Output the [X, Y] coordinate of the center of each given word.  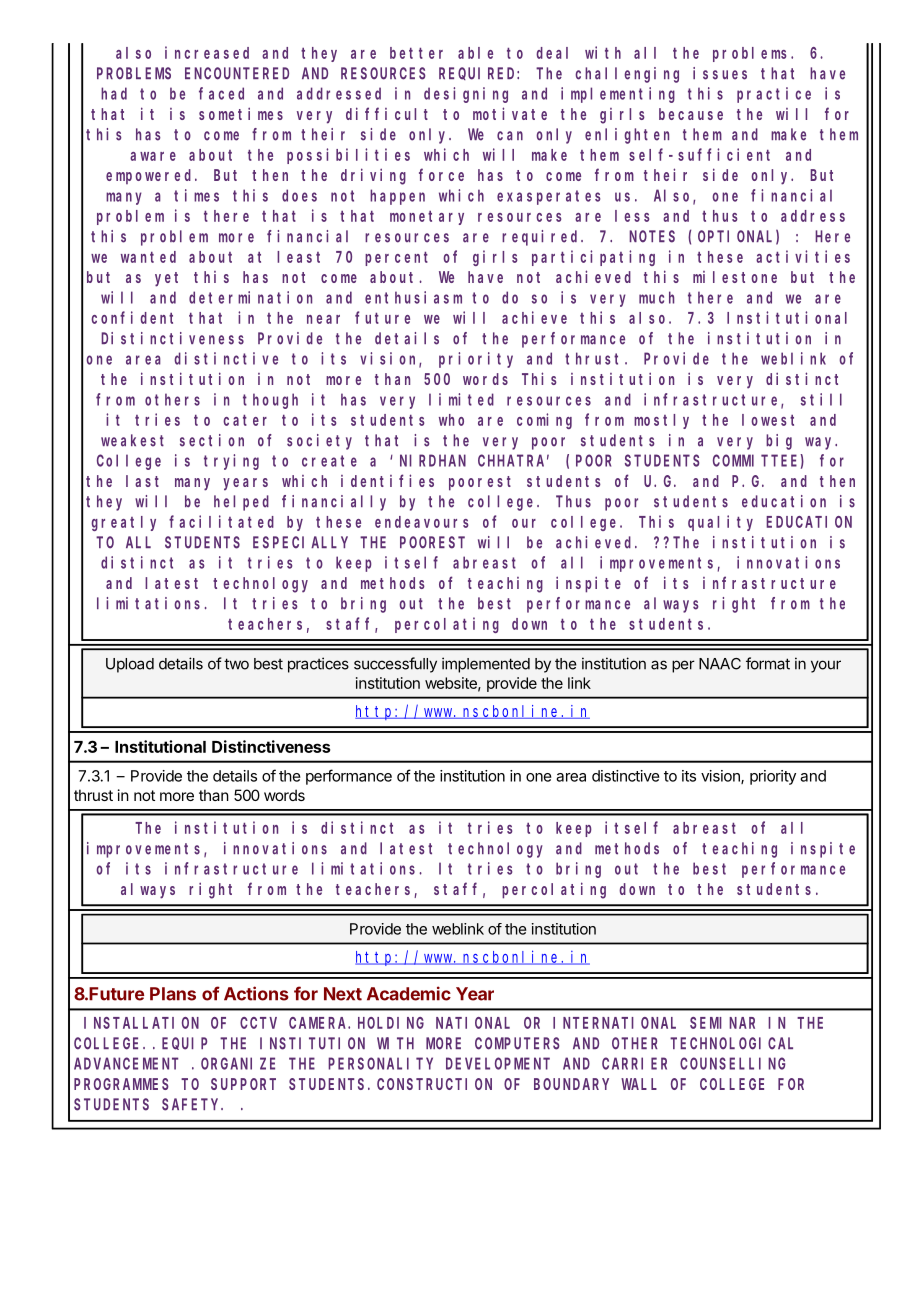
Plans [173, 994]
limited [461, 399]
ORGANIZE [238, 1064]
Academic [409, 993]
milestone [735, 277]
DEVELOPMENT [498, 1064]
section [212, 440]
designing [466, 95]
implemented [486, 665]
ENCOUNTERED [237, 73]
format [768, 663]
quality [720, 523]
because [691, 114]
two [236, 664]
